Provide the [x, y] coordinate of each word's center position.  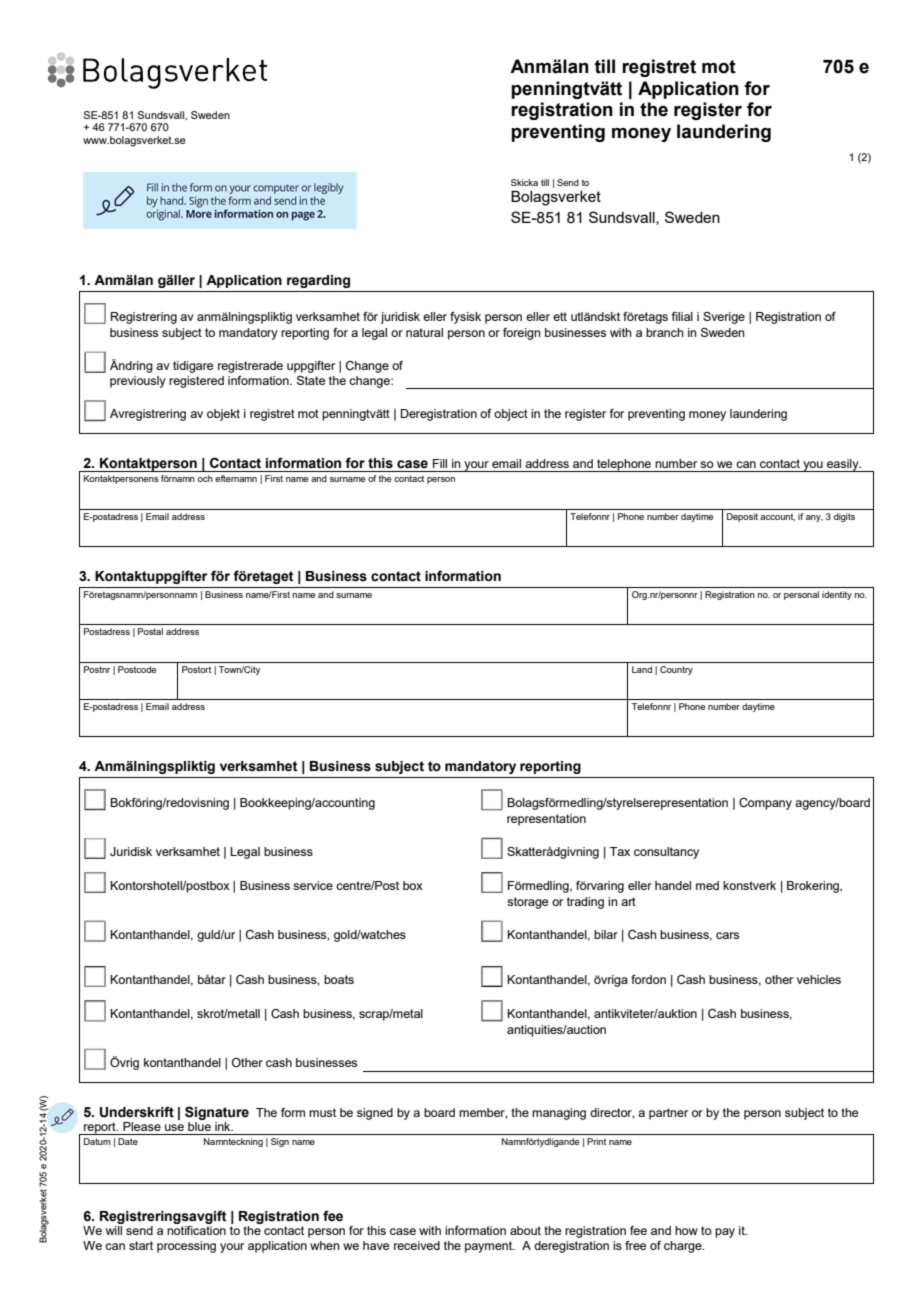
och [205, 478]
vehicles [819, 979]
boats [339, 979]
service [313, 885]
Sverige [724, 318]
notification [196, 1230]
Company [765, 804]
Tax [620, 851]
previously [138, 382]
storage [527, 903]
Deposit [742, 517]
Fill [440, 463]
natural [424, 332]
